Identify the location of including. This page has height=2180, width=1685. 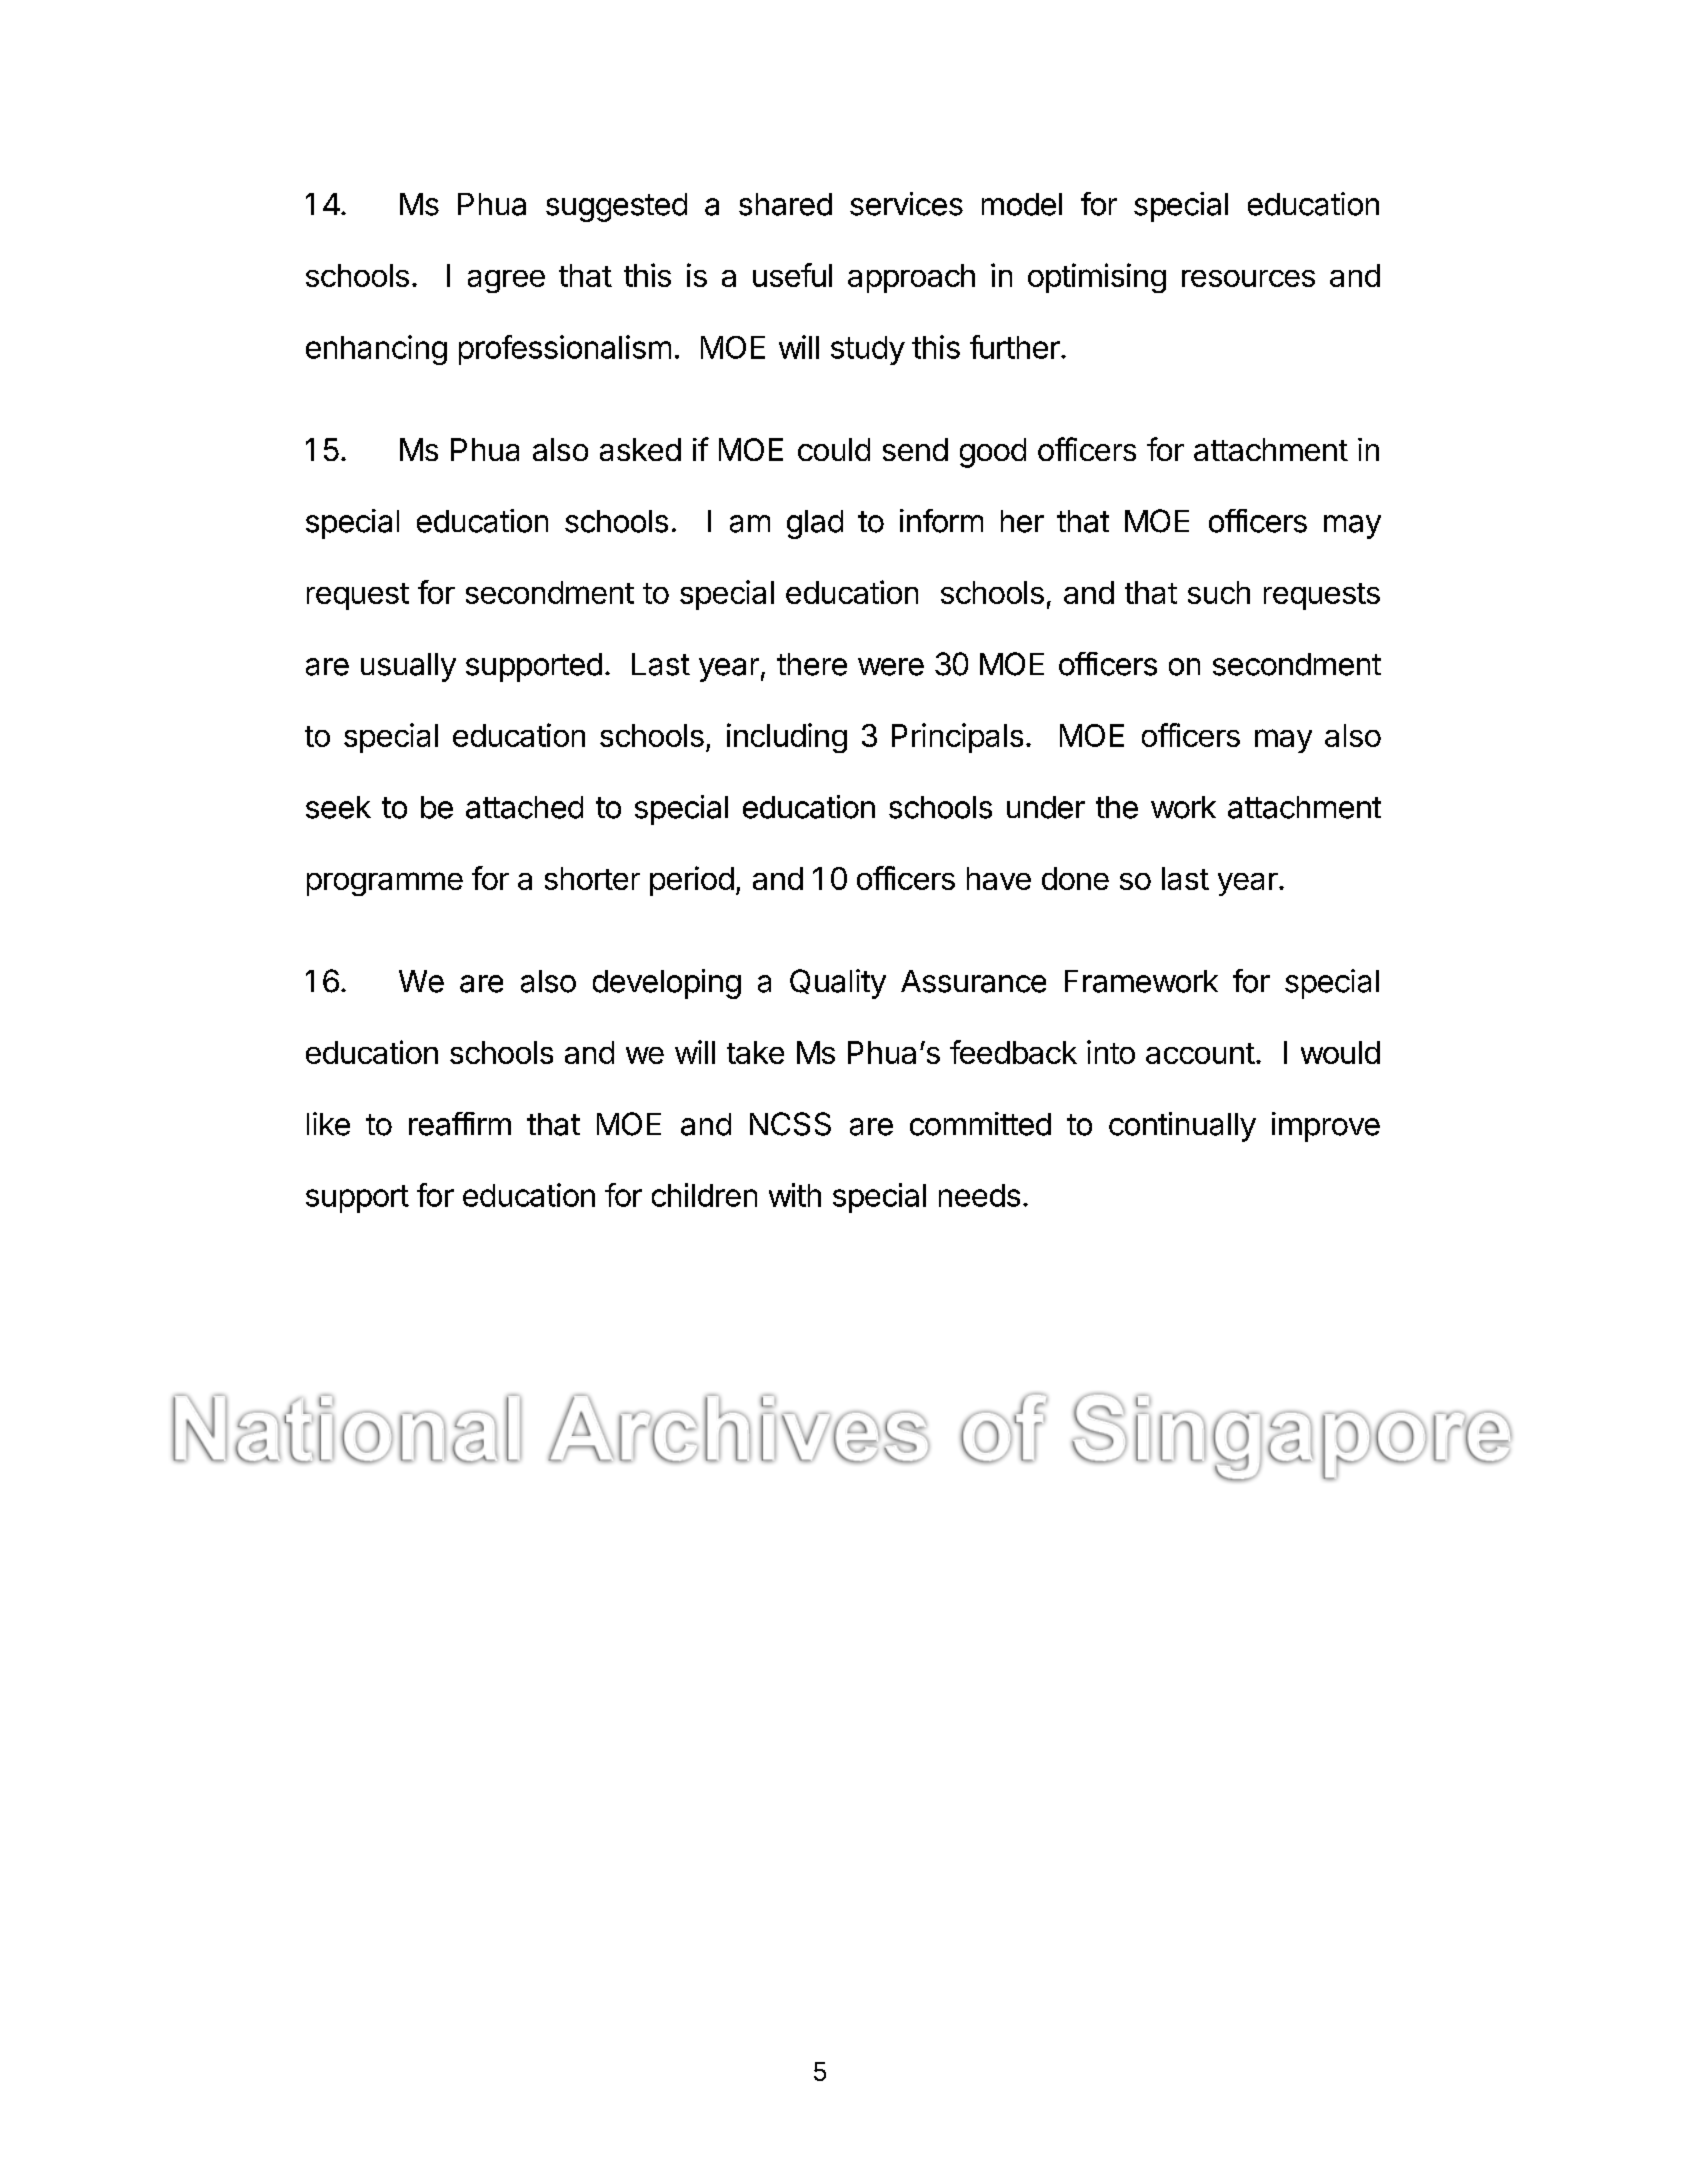
(787, 738).
